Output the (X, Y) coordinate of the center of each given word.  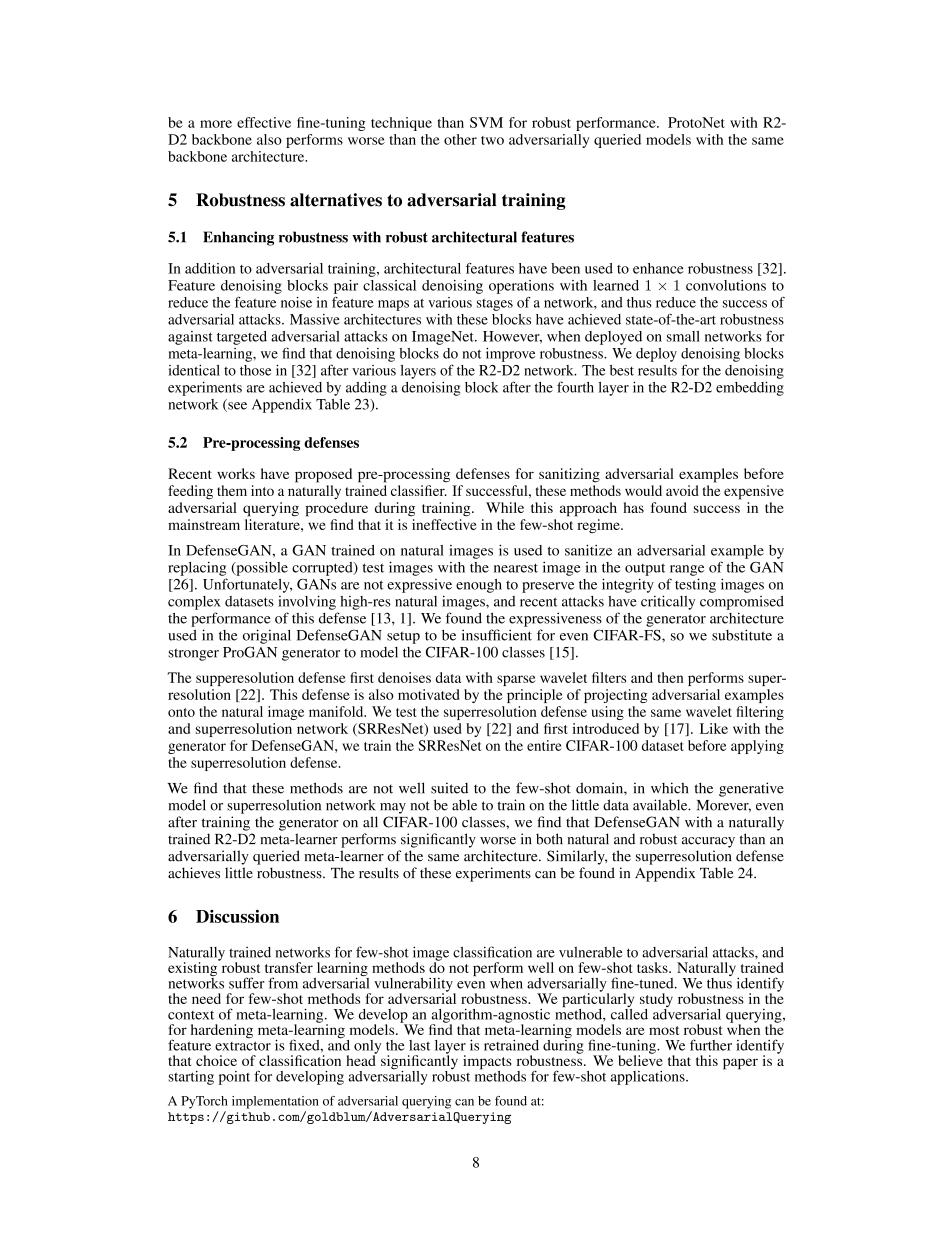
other (460, 139)
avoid (682, 490)
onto (181, 712)
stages (495, 305)
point (234, 1078)
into (262, 490)
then (670, 677)
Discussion (237, 916)
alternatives (336, 200)
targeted (242, 338)
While (505, 507)
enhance (658, 268)
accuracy (708, 842)
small (683, 336)
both (549, 839)
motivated (429, 694)
